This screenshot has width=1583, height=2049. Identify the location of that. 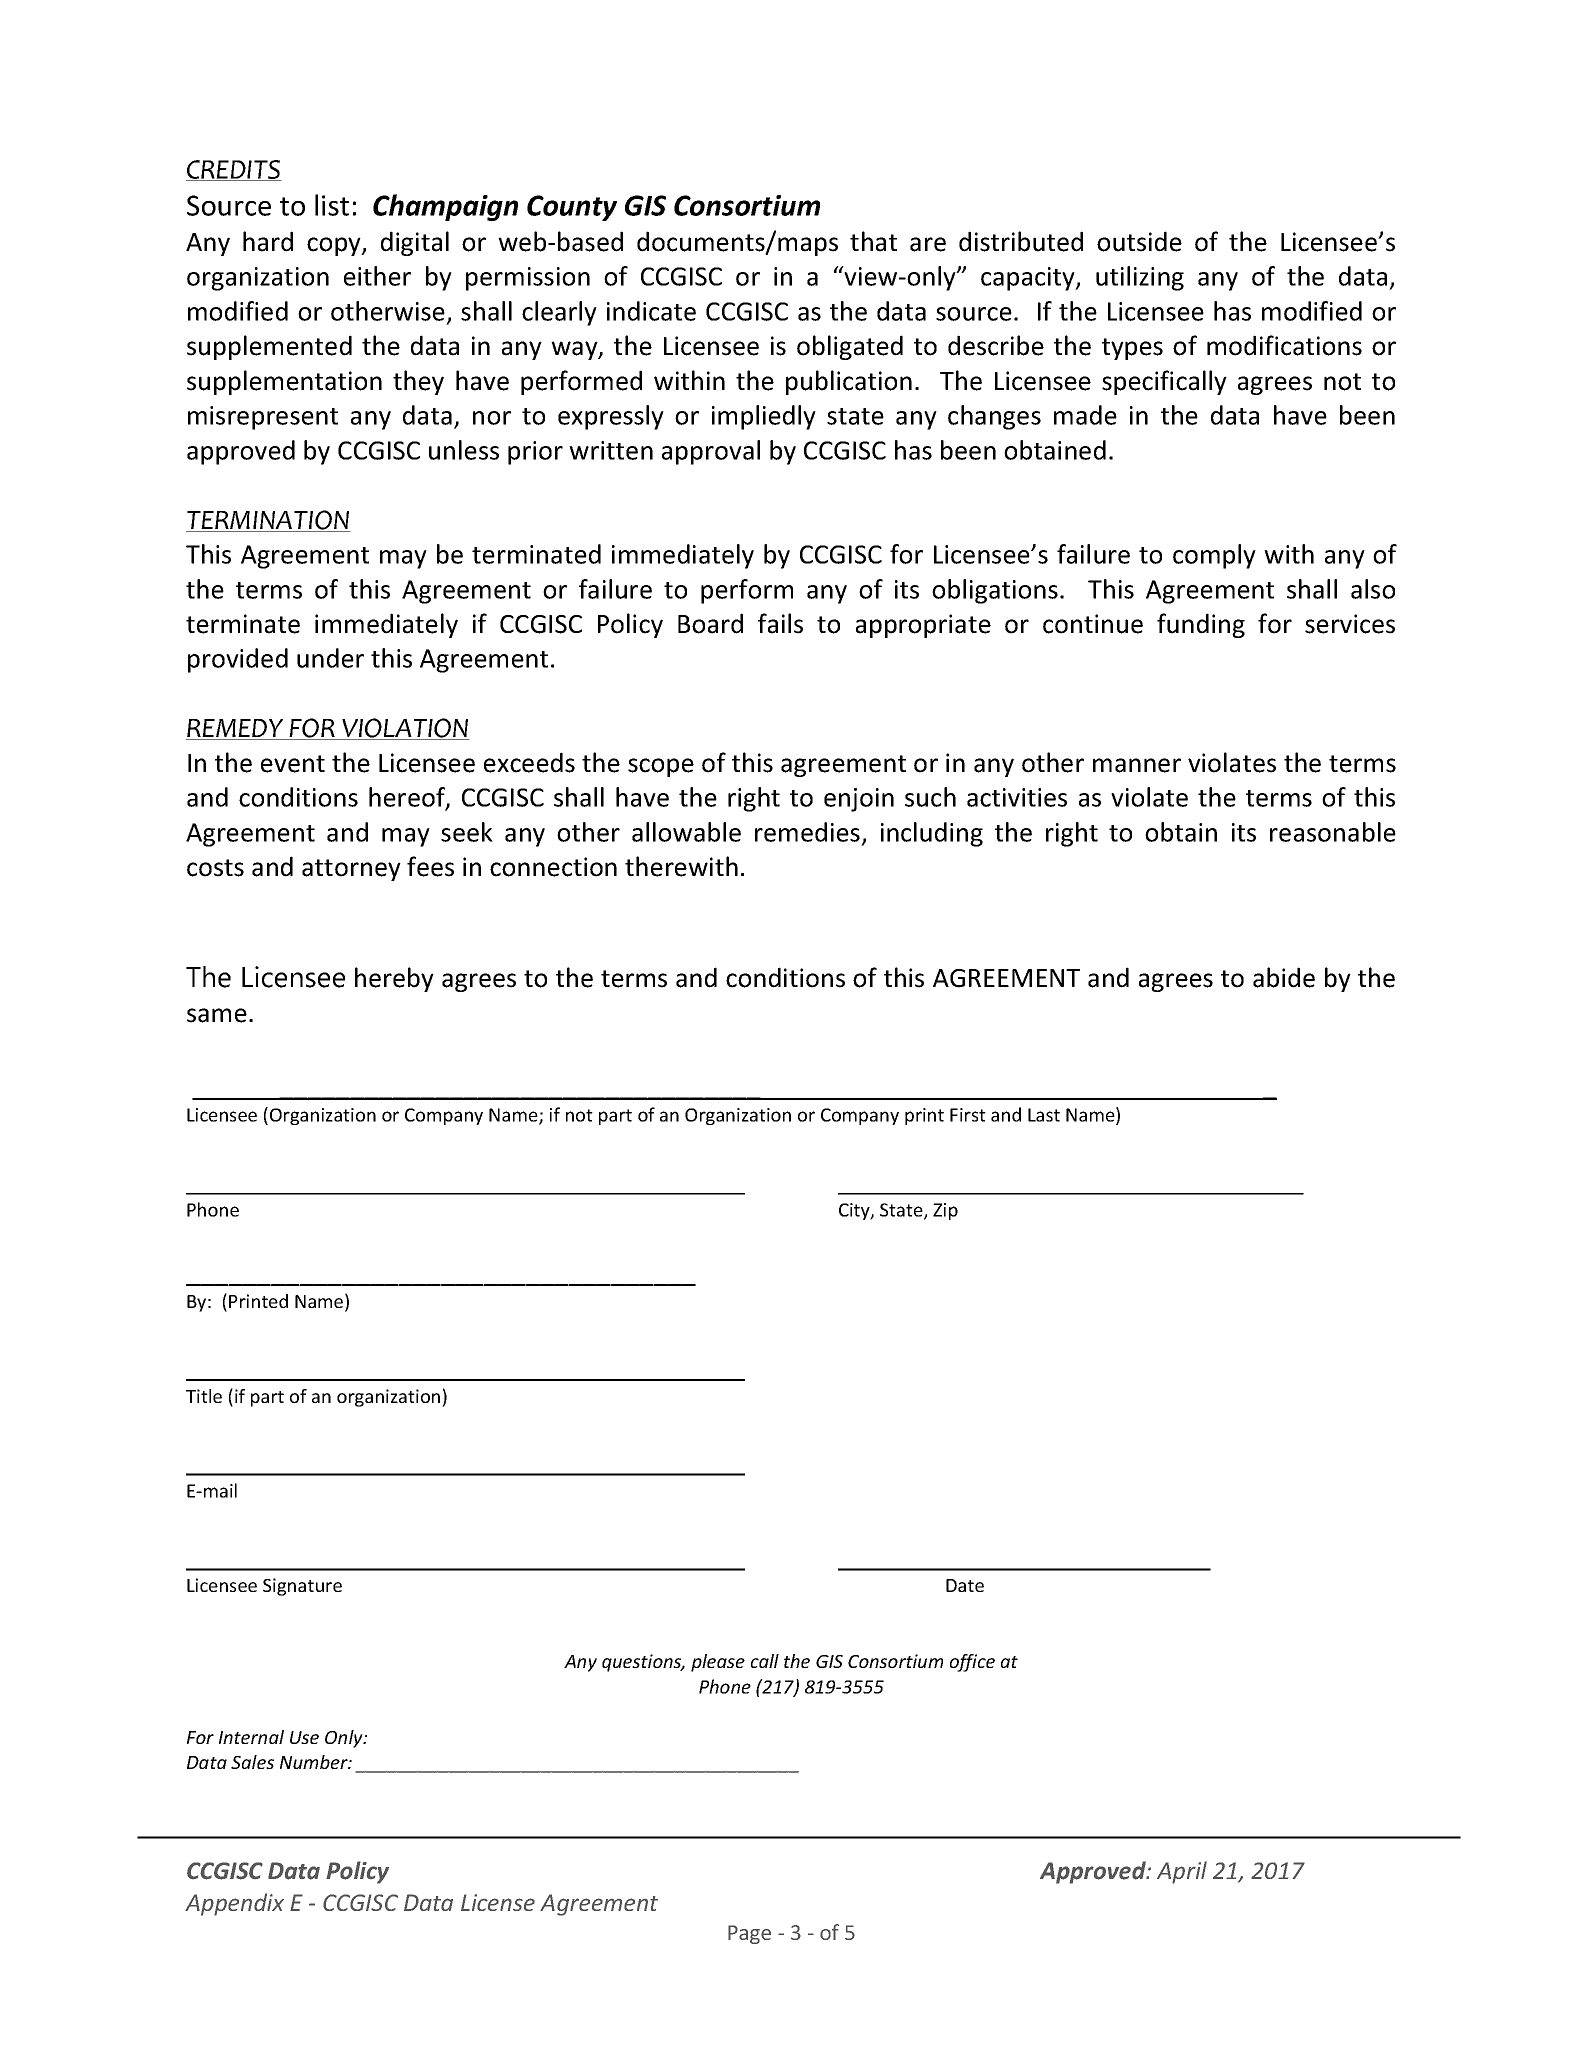
(873, 241).
